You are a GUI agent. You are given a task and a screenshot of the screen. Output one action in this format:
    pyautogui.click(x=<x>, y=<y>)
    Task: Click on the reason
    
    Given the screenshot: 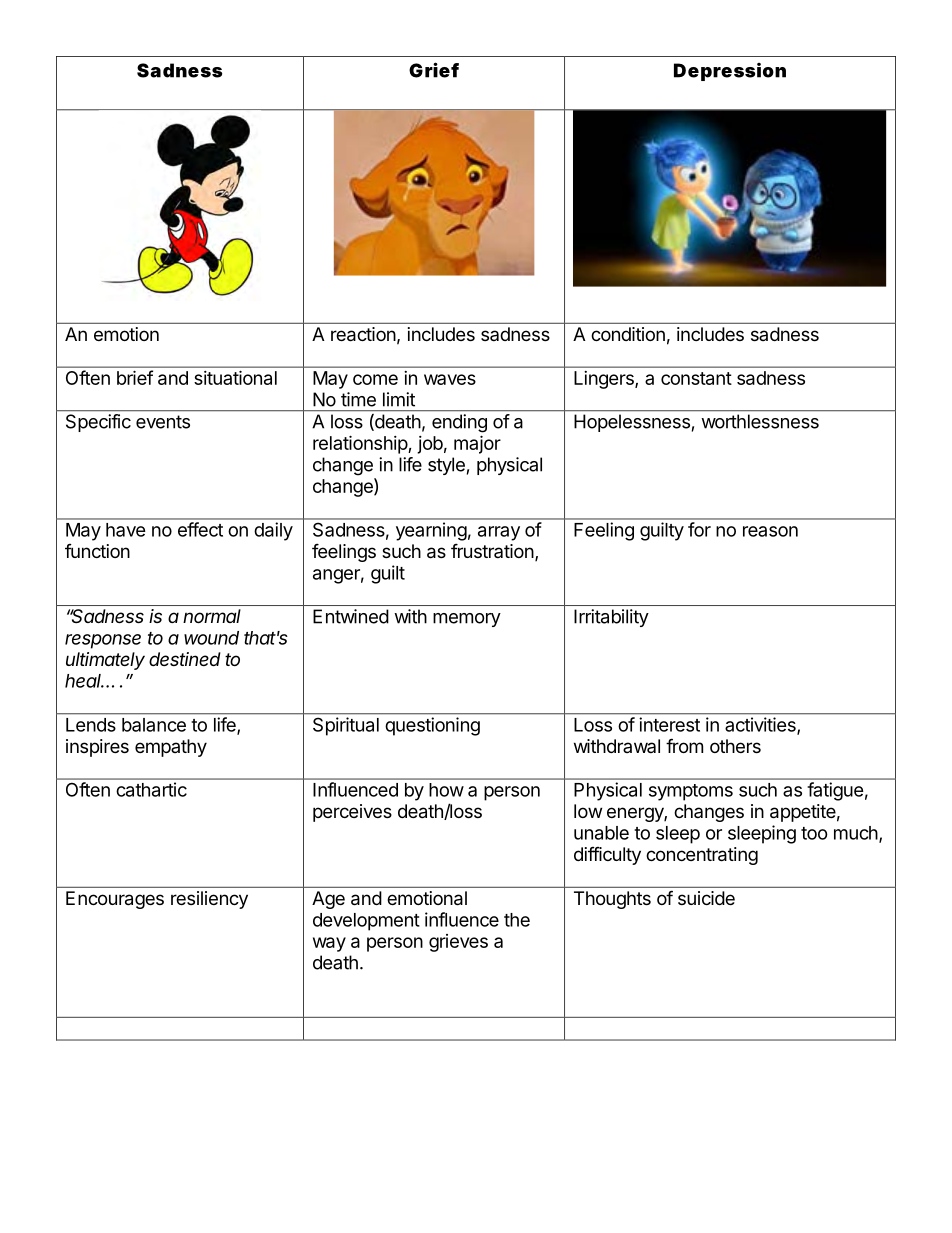 What is the action you would take?
    pyautogui.click(x=770, y=531)
